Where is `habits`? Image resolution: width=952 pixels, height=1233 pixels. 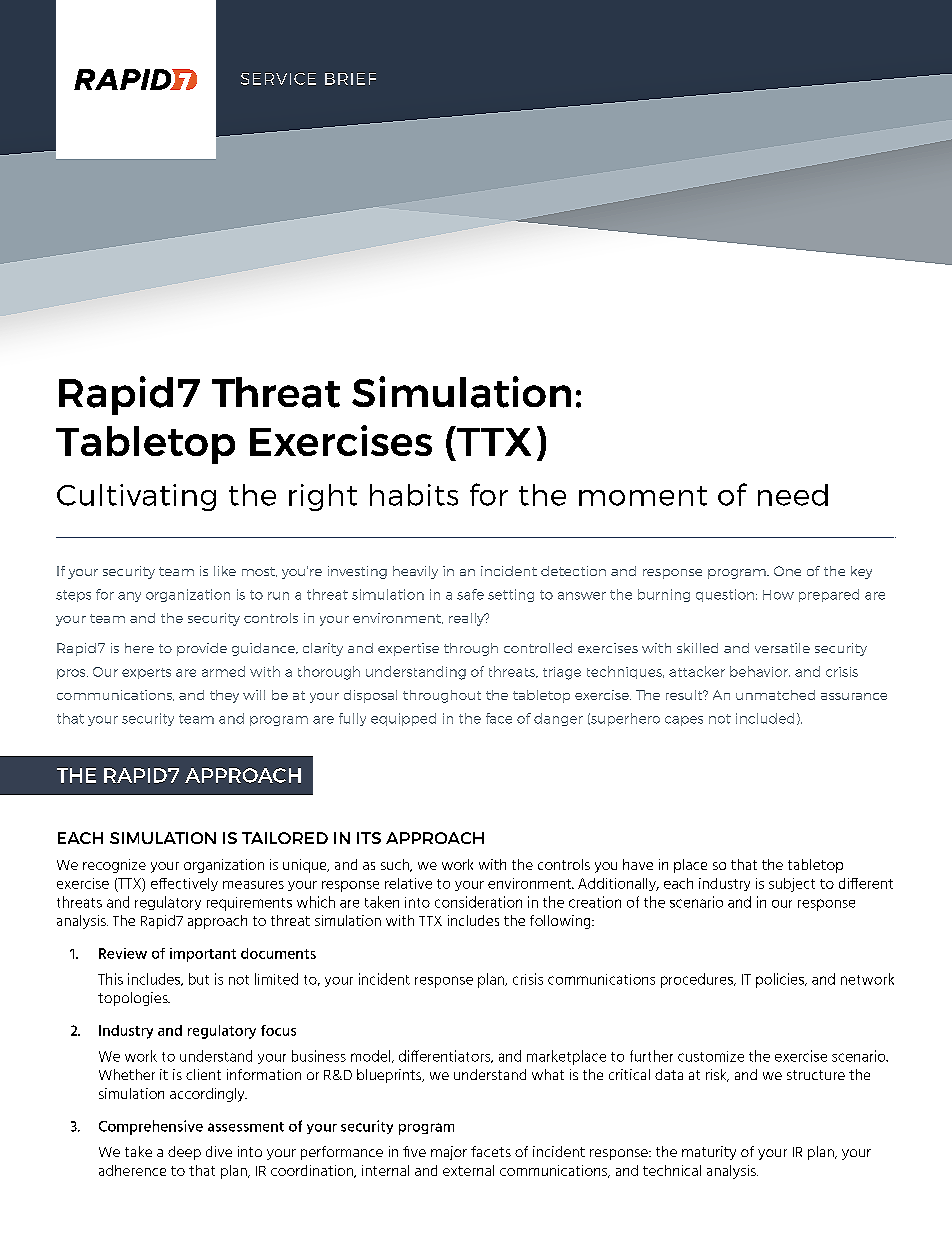
habits is located at coordinates (414, 495).
